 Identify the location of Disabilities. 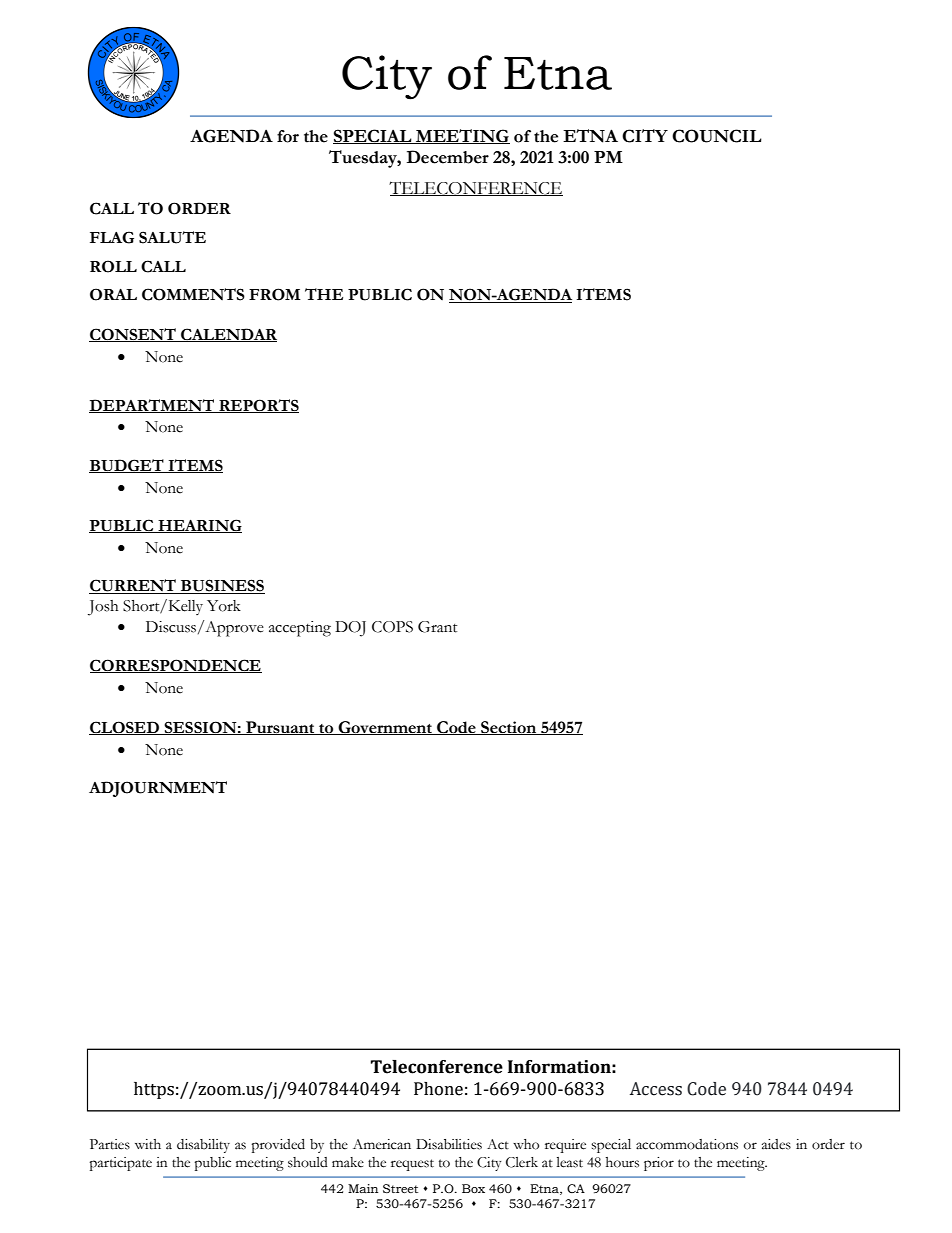
(449, 1144).
